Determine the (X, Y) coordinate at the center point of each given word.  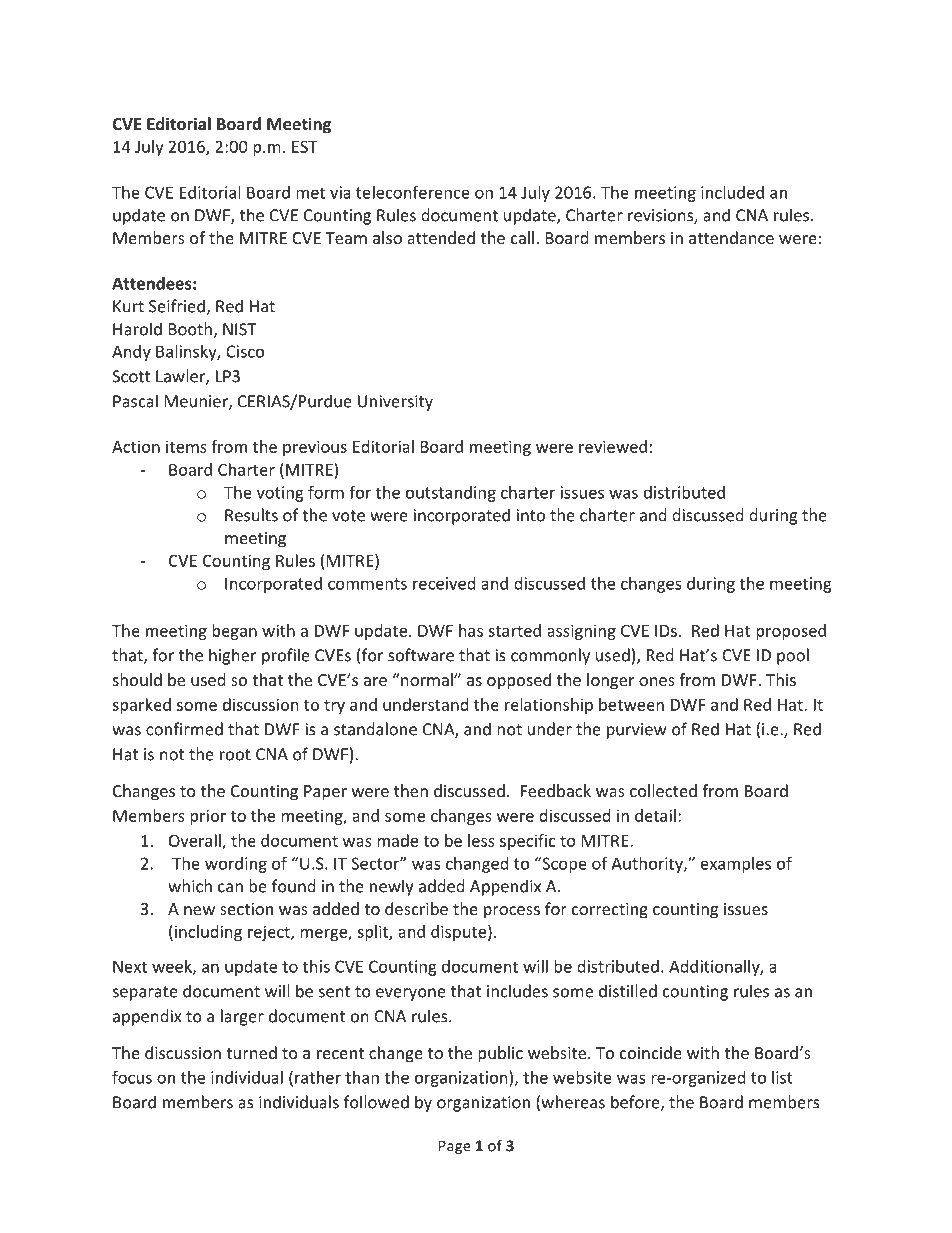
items (186, 446)
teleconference (413, 192)
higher (232, 656)
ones (657, 681)
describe (416, 908)
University (395, 403)
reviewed (613, 446)
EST (304, 146)
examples (736, 865)
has (471, 630)
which (190, 886)
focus (132, 1077)
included (732, 192)
